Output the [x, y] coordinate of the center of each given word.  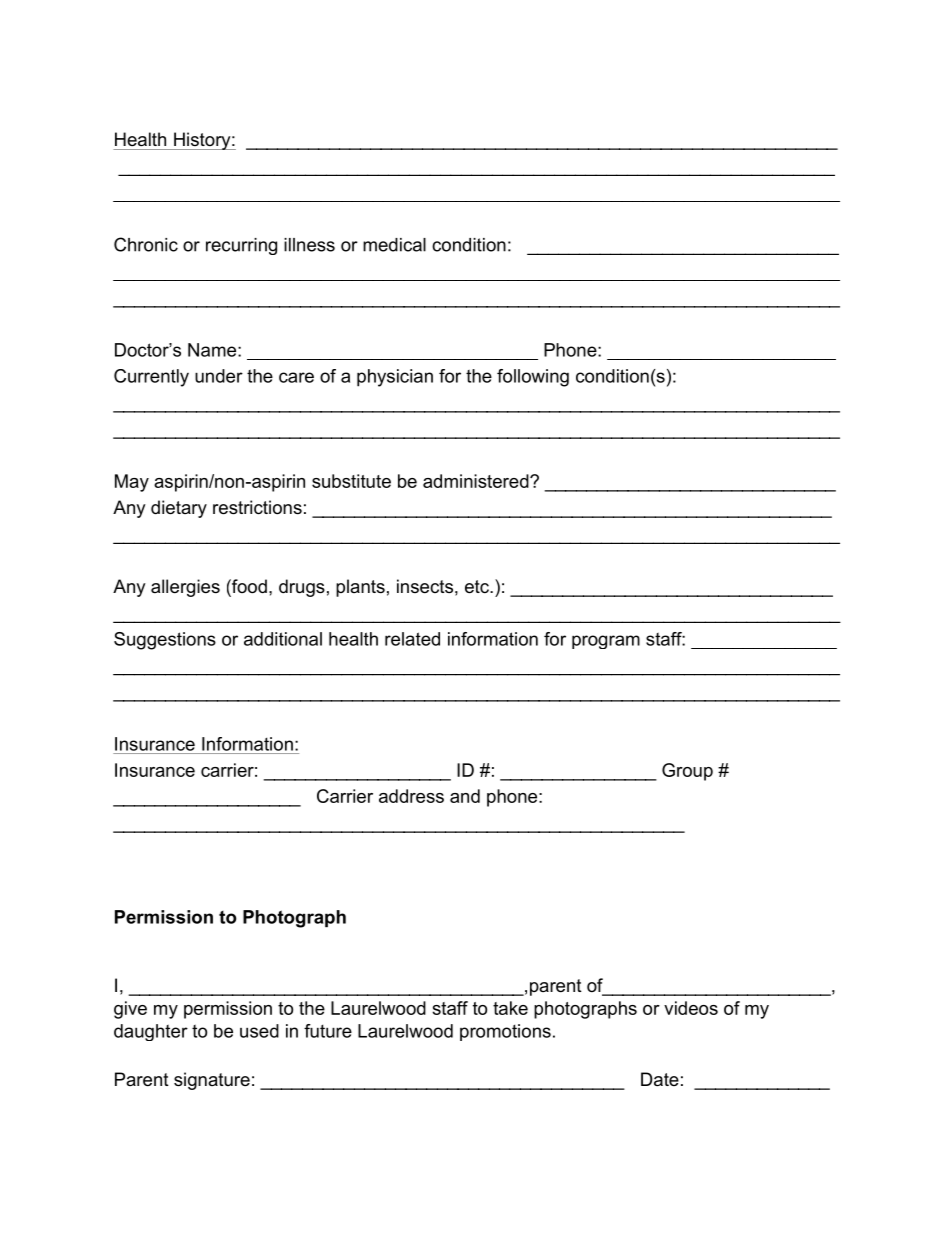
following [533, 378]
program [606, 642]
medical [394, 245]
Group [687, 772]
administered [477, 481]
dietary [179, 509]
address [411, 796]
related [412, 639]
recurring [241, 246]
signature [212, 1081]
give [130, 1010]
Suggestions [165, 641]
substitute [351, 481]
